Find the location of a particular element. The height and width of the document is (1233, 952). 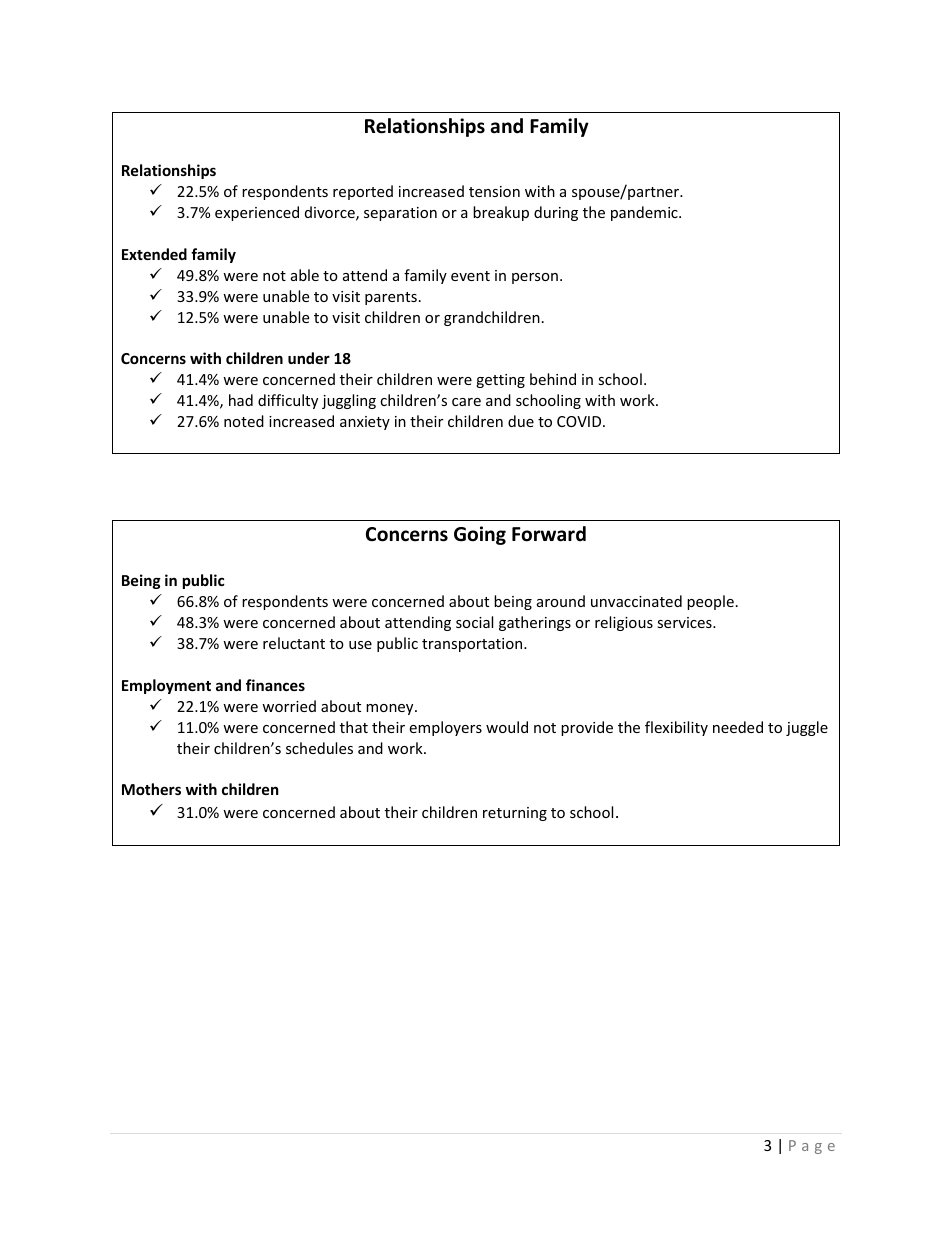

pandemic is located at coordinates (645, 213).
